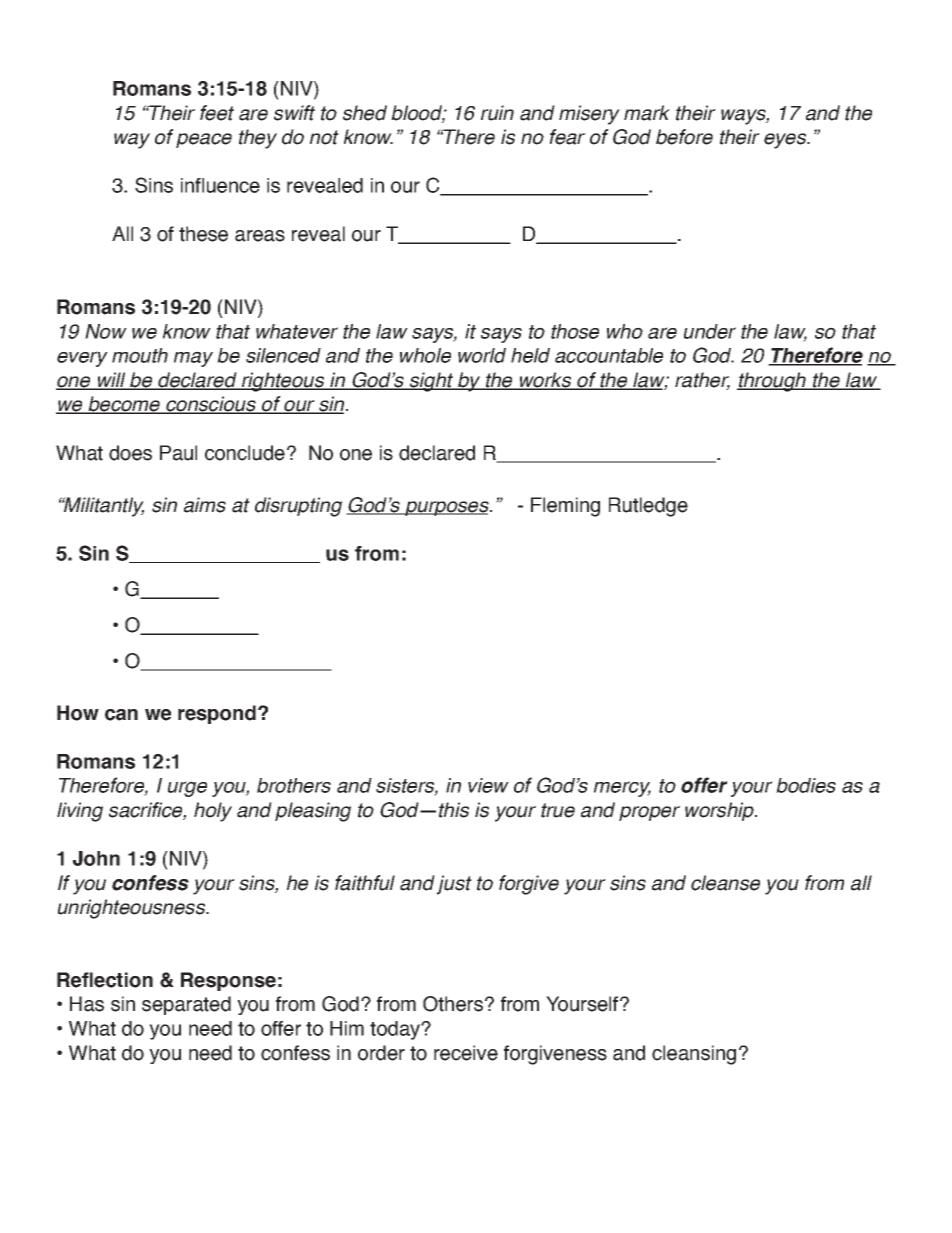 Image resolution: width=952 pixels, height=1233 pixels. I want to click on separated, so click(186, 1005).
